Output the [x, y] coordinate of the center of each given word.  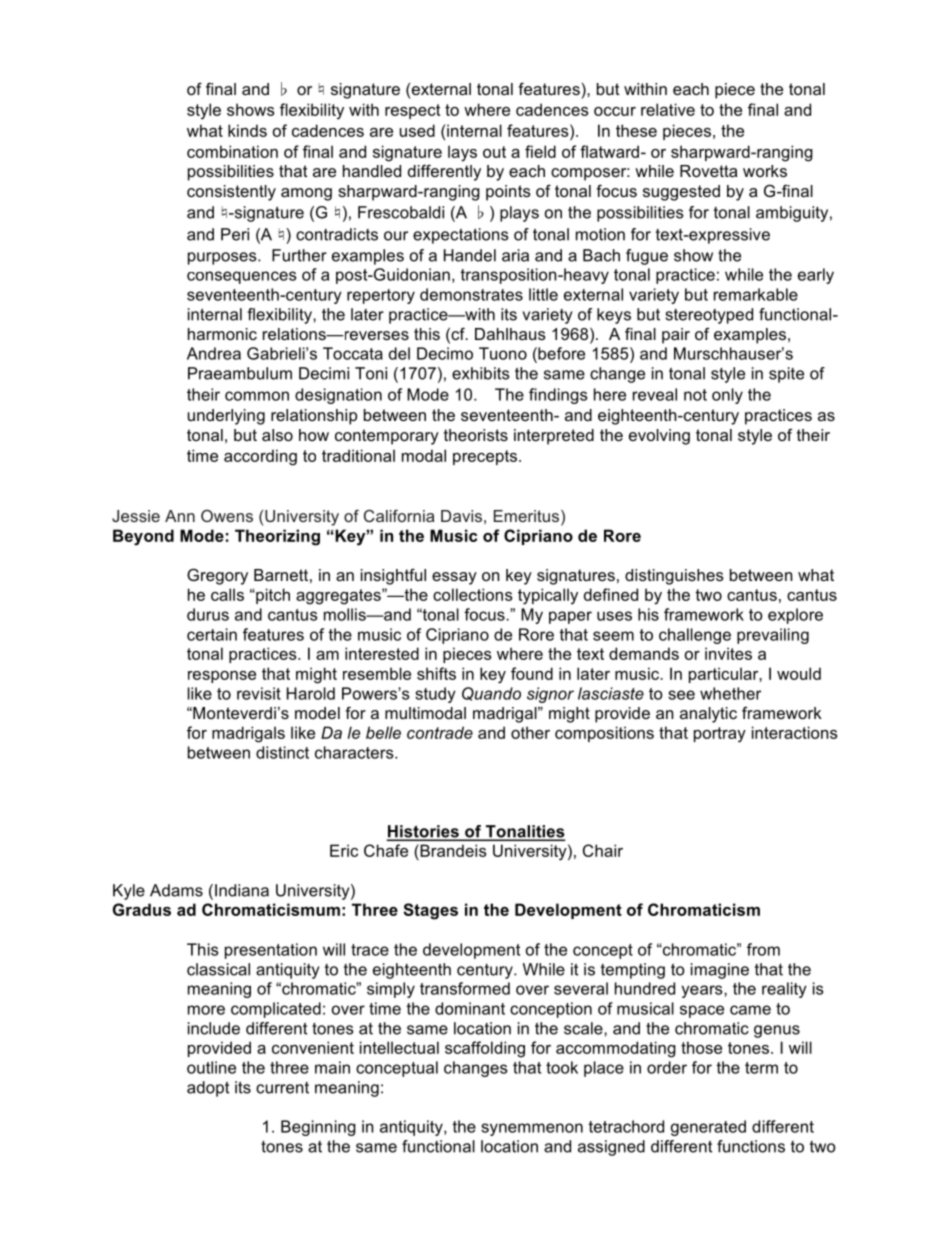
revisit [259, 693]
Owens [227, 516]
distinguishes [674, 577]
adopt [208, 1089]
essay [454, 578]
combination [232, 151]
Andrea [214, 353]
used [417, 130]
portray [720, 735]
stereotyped [709, 316]
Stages [430, 911]
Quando [491, 694]
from [763, 949]
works [765, 171]
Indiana [242, 890]
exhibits [481, 373]
